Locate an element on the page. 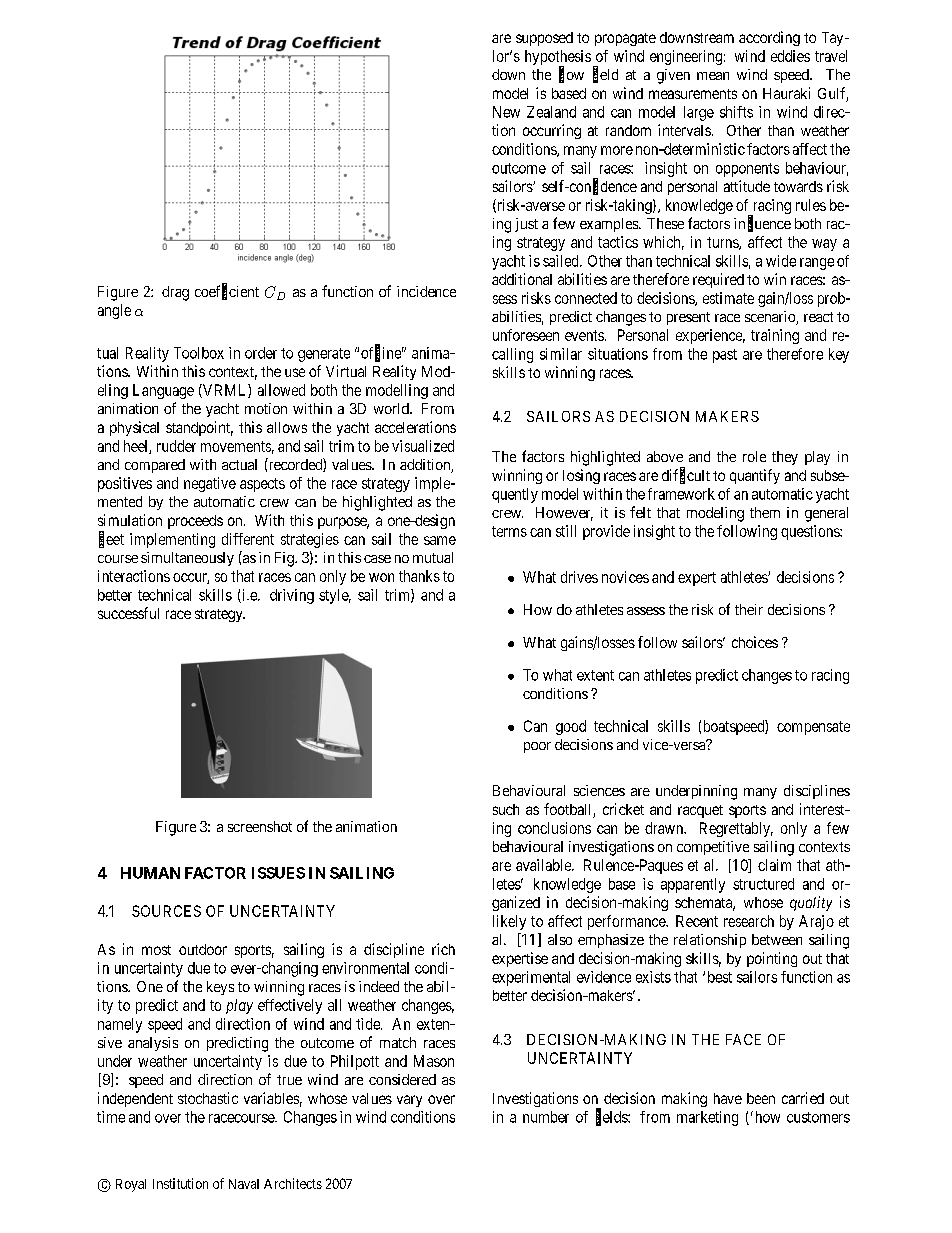  Toolbox is located at coordinates (199, 353).
